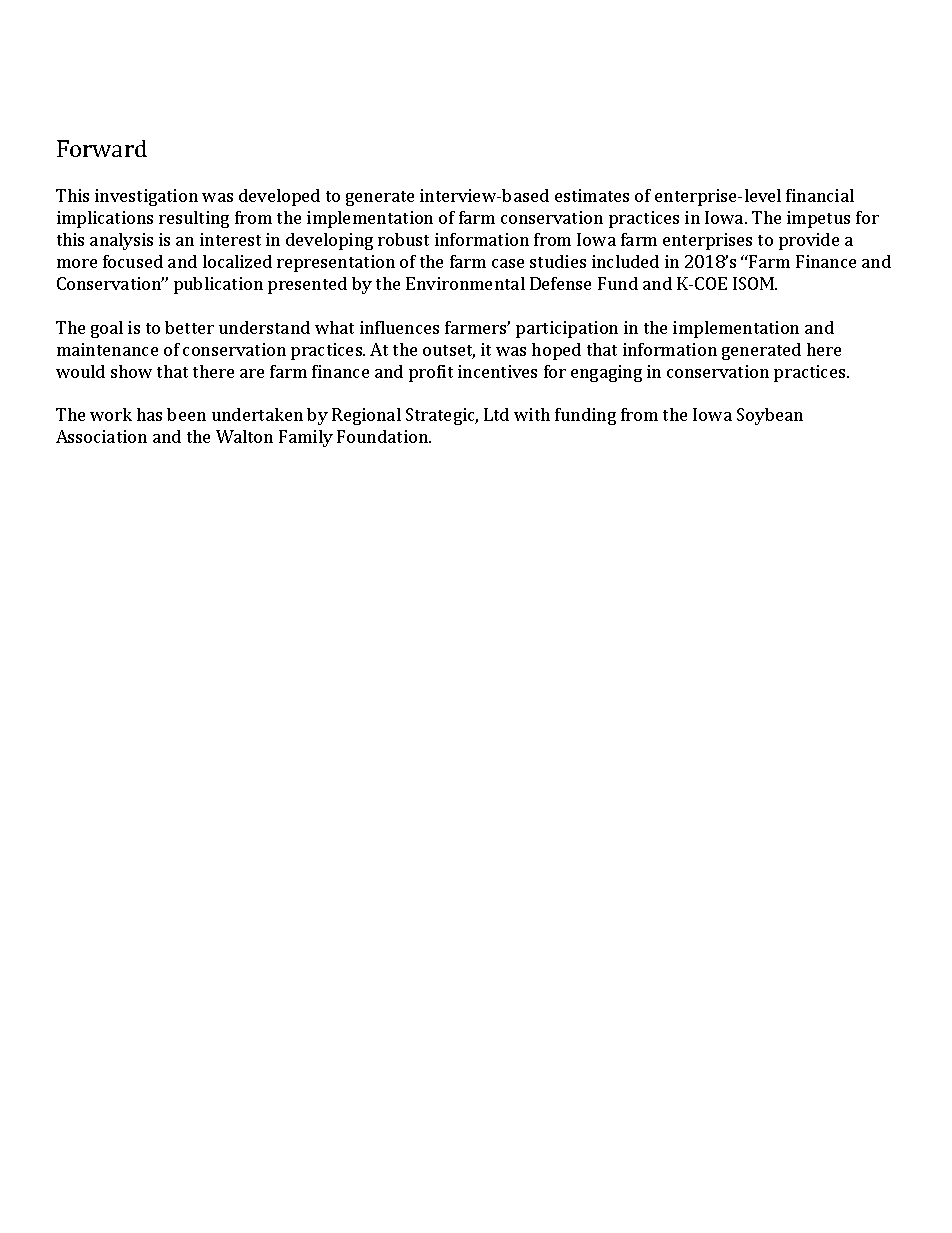 This screenshot has width=952, height=1233. I want to click on Forward, so click(102, 148).
